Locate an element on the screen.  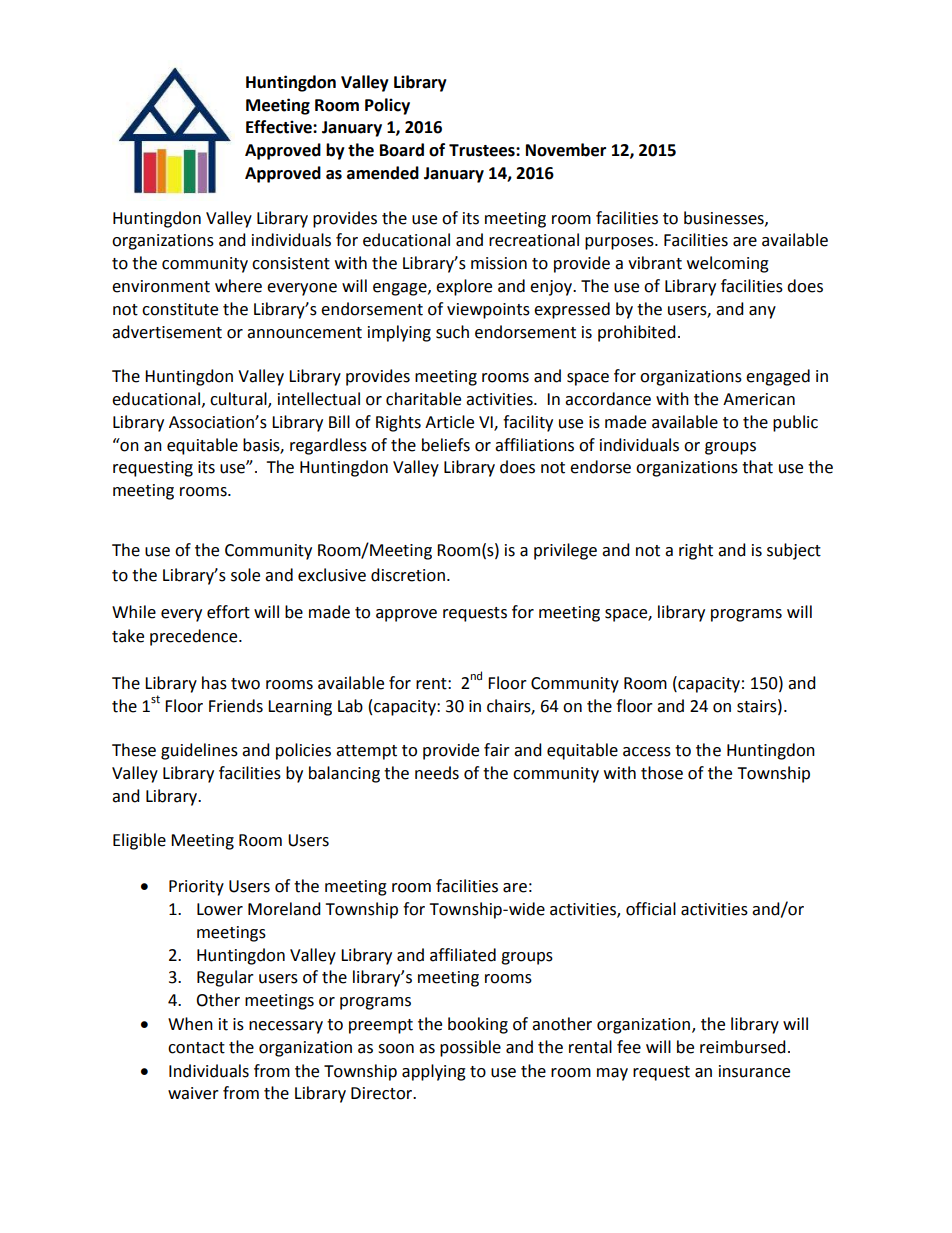
discretion is located at coordinates (408, 575).
